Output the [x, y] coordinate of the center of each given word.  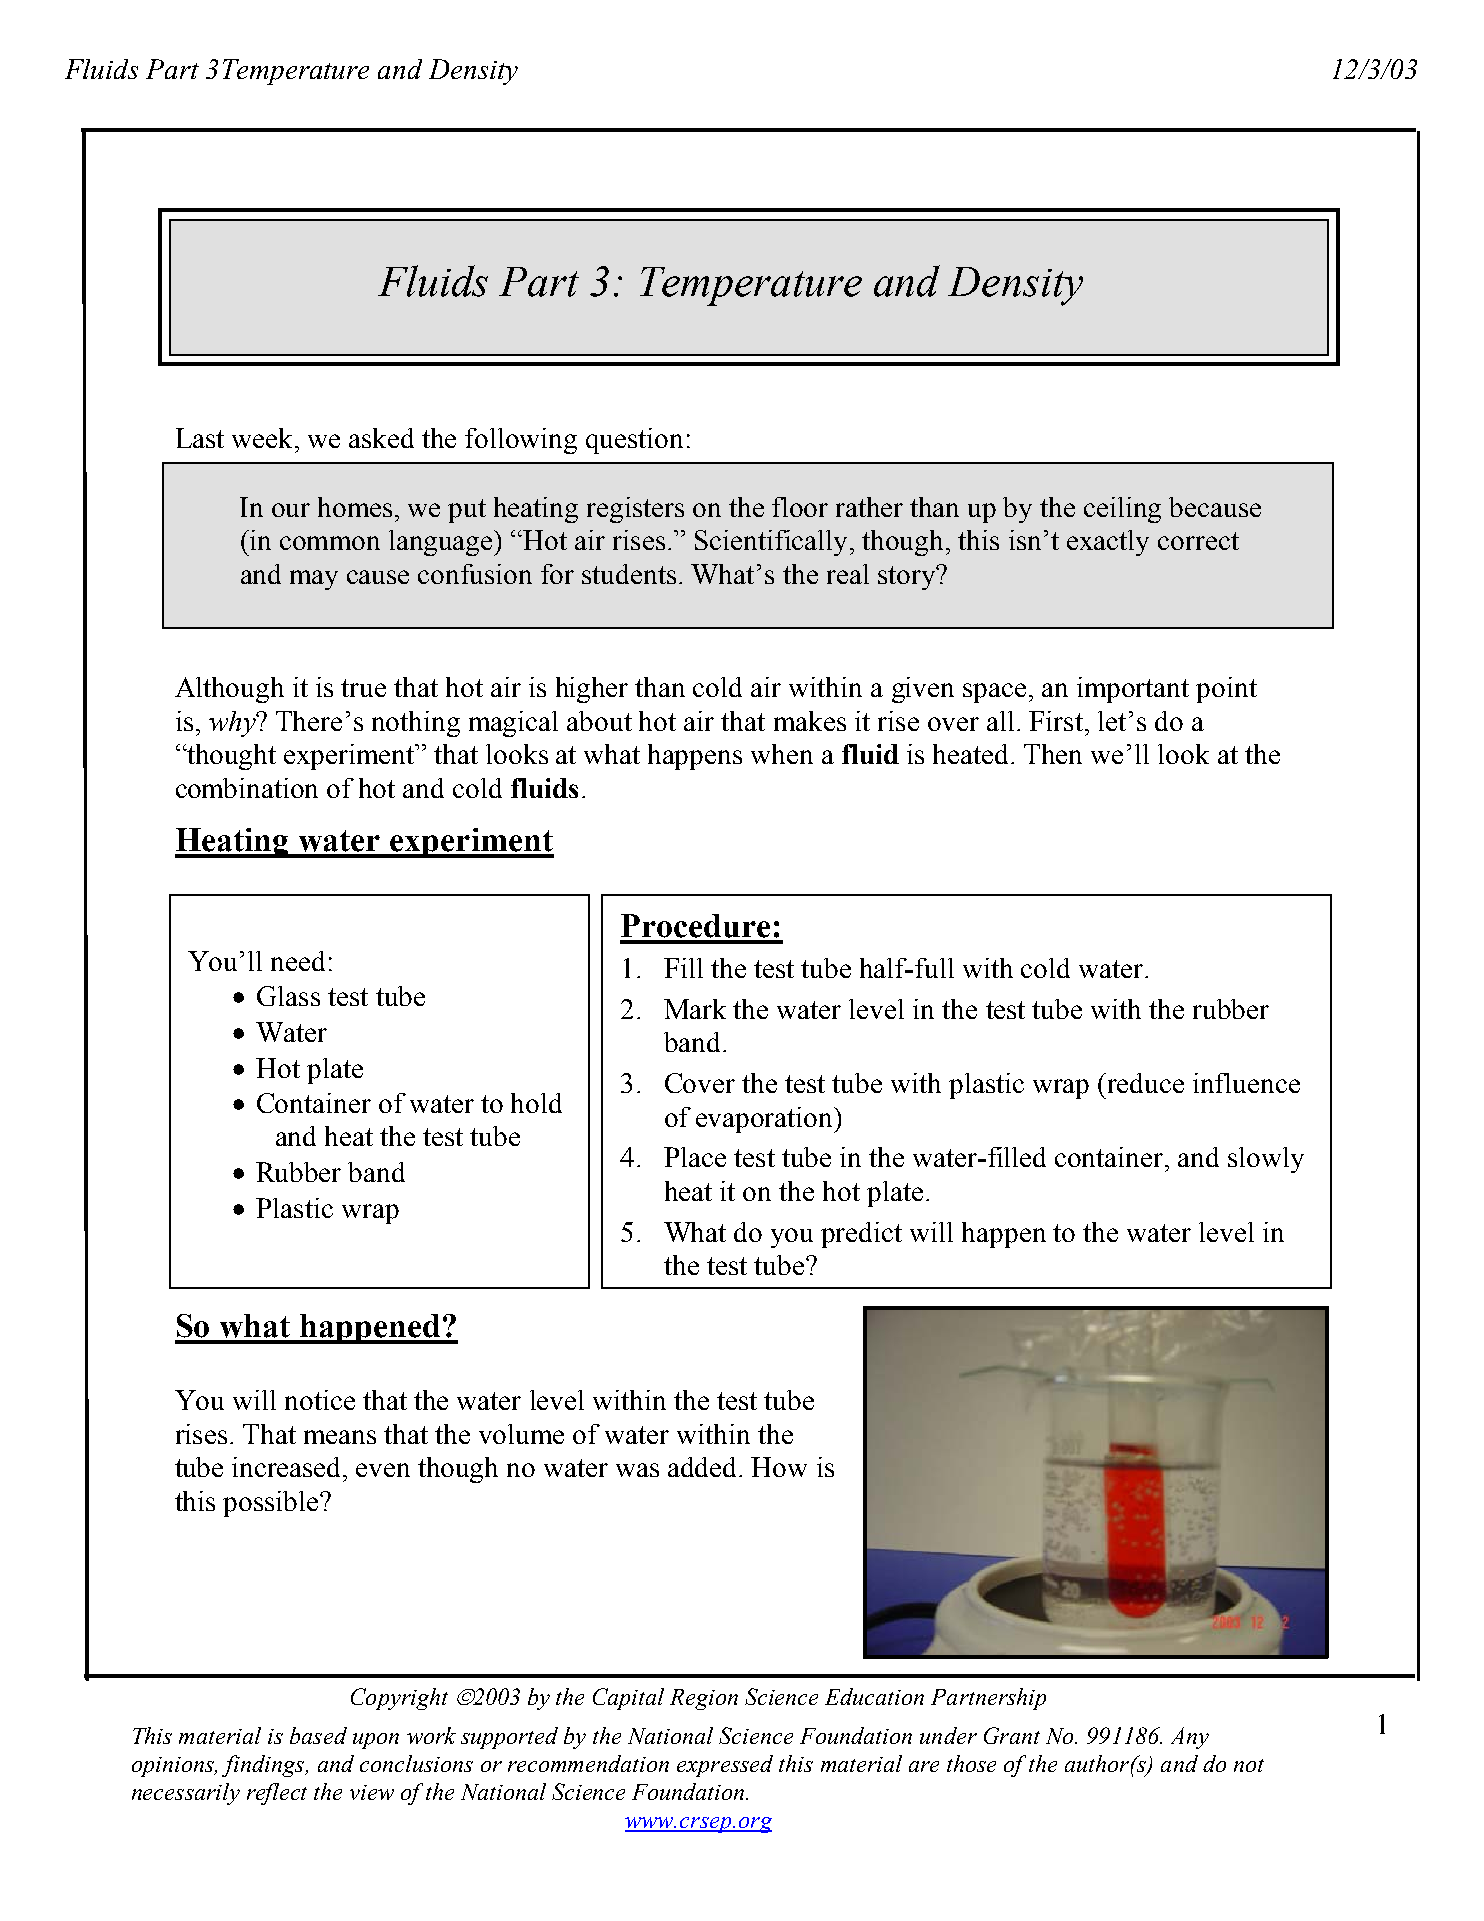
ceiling [1122, 510]
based [318, 1735]
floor [800, 507]
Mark [695, 1009]
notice [320, 1400]
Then [1053, 754]
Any [1190, 1738]
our [291, 510]
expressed [725, 1766]
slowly [1266, 1160]
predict [861, 1235]
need [298, 961]
